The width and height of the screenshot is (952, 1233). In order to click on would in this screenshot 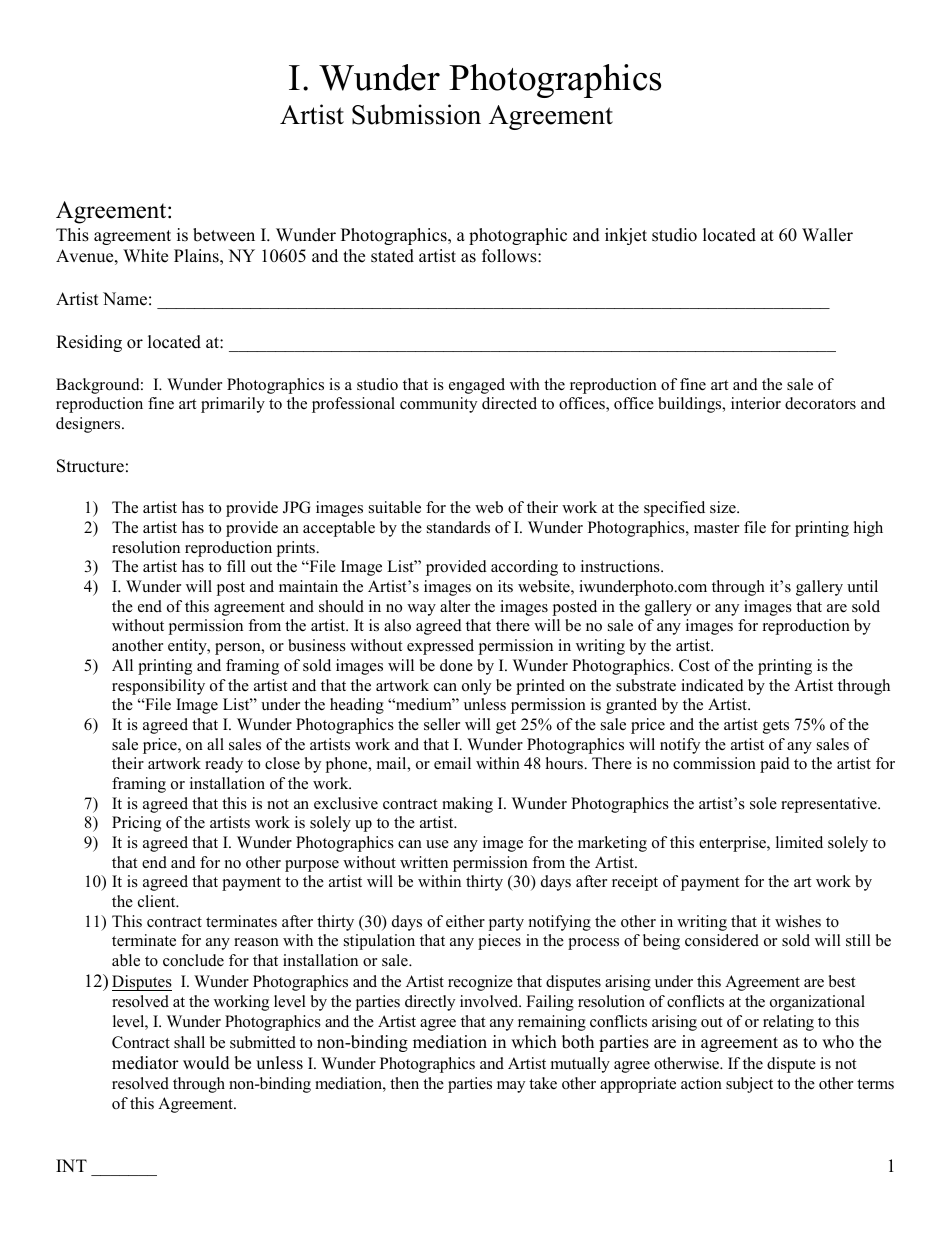, I will do `click(206, 1063)`.
